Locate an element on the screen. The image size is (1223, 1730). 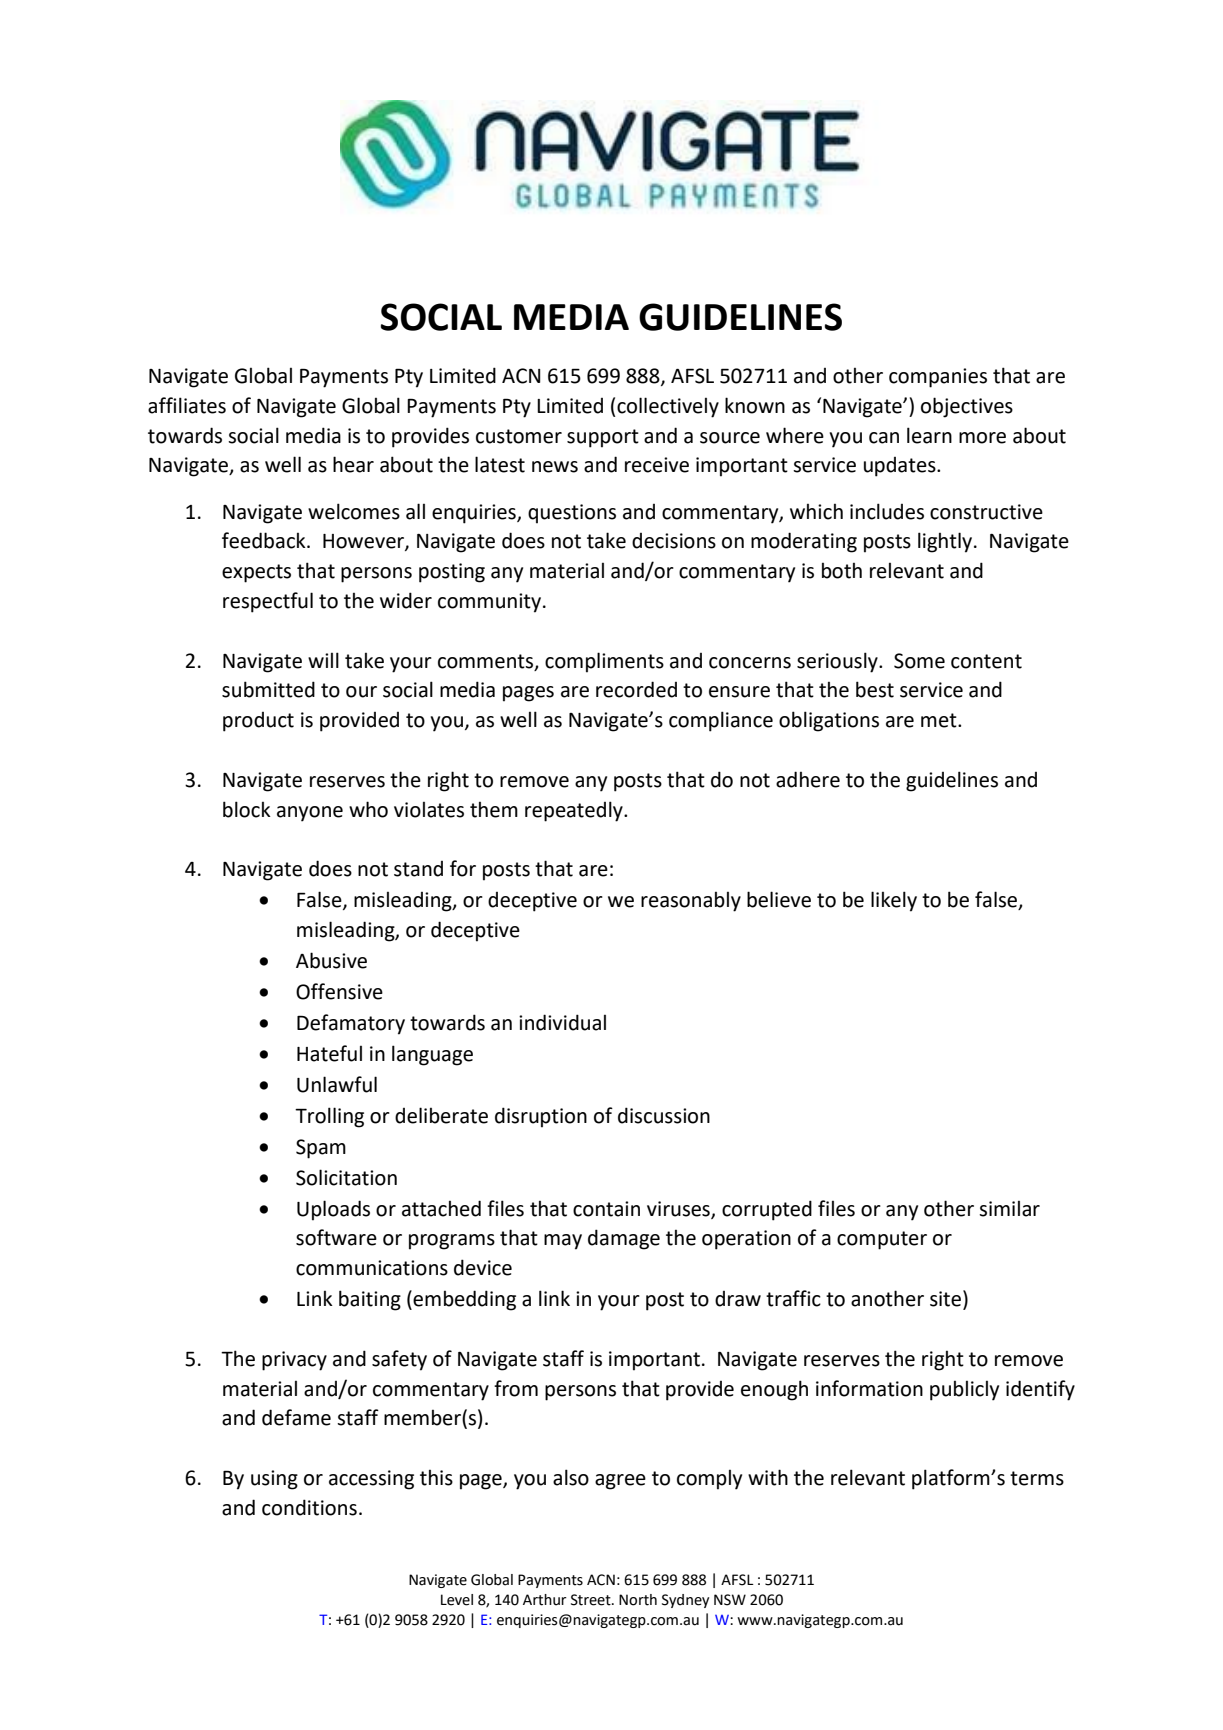
learn is located at coordinates (929, 435).
